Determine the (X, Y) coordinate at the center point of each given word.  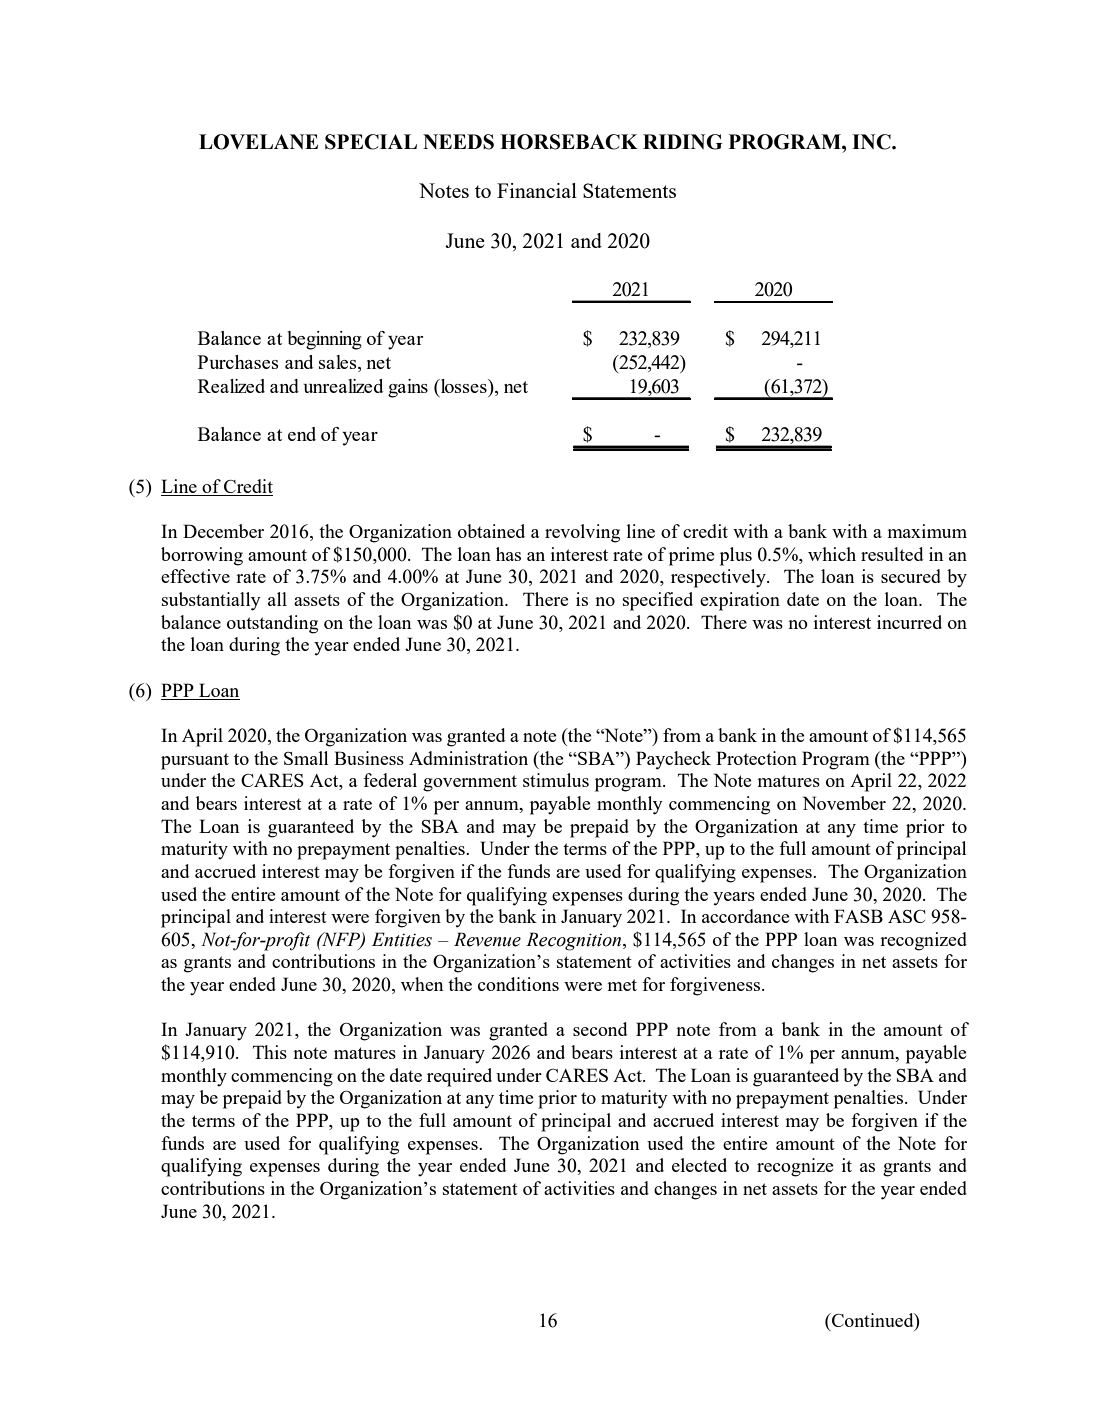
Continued (873, 1320)
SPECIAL (371, 142)
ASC (907, 916)
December (223, 531)
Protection (756, 758)
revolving (582, 533)
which (832, 554)
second (600, 1029)
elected (699, 1165)
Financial (537, 190)
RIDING (683, 142)
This (270, 1052)
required (459, 1077)
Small (306, 758)
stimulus (556, 780)
